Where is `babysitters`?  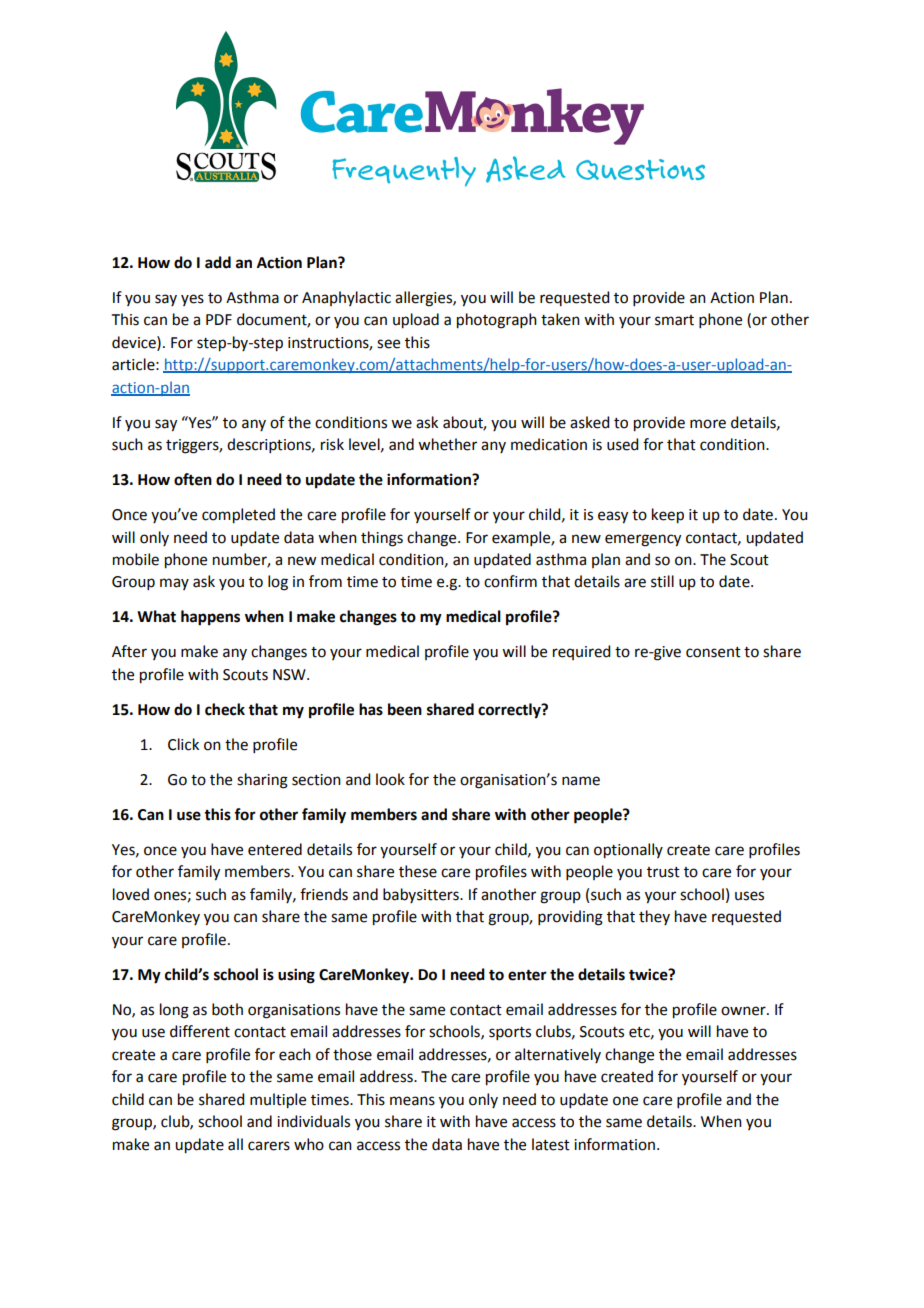 babysitters is located at coordinates (422, 895).
